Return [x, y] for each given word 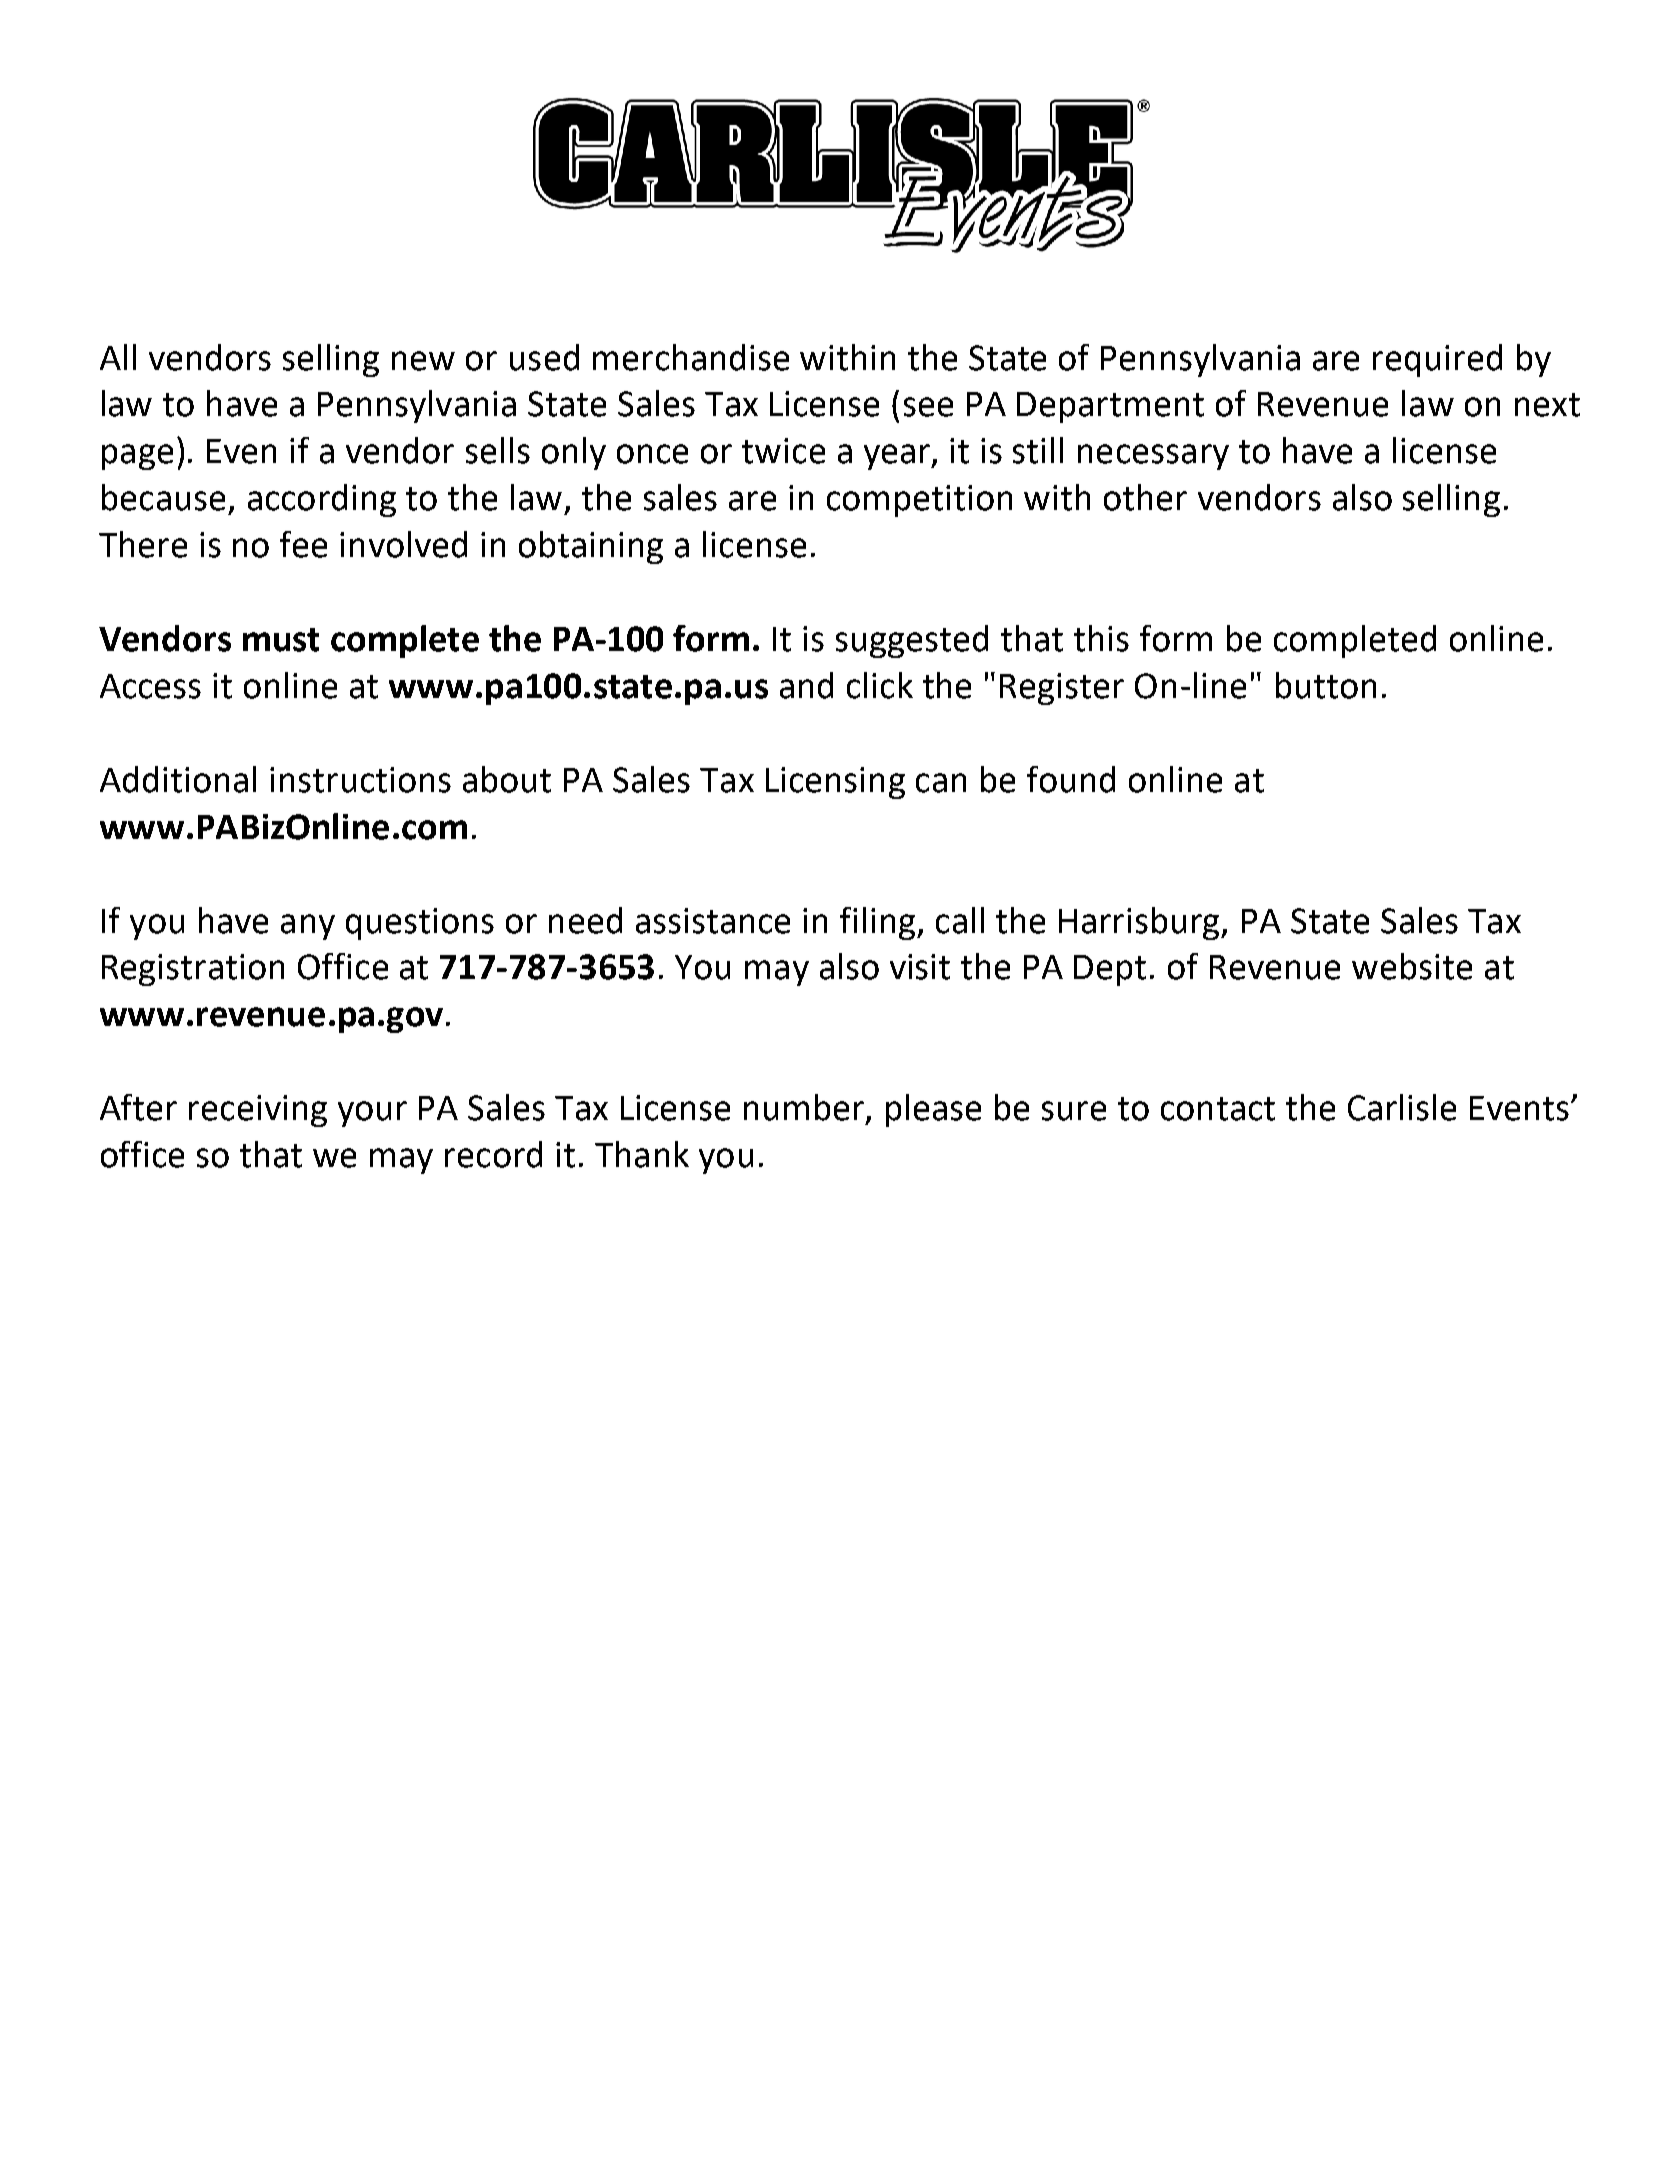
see [928, 407]
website [1412, 966]
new [423, 361]
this [1101, 638]
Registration [193, 970]
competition [919, 501]
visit [920, 967]
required [1437, 360]
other [1145, 497]
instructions [360, 780]
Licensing [835, 783]
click [880, 685]
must [281, 640]
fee [303, 544]
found [1071, 779]
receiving [258, 1111]
